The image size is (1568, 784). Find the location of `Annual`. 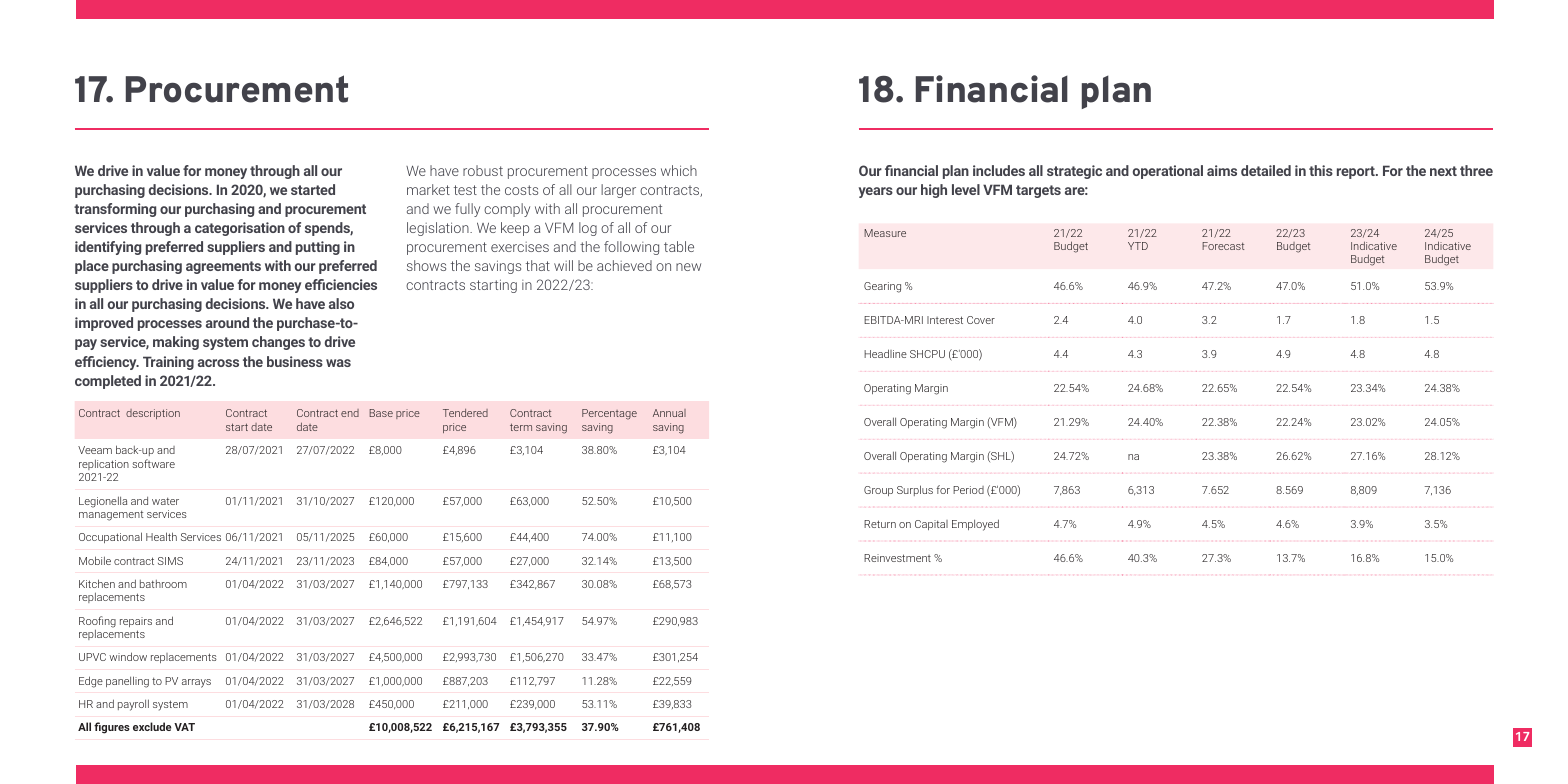

Annual is located at coordinates (669, 413).
